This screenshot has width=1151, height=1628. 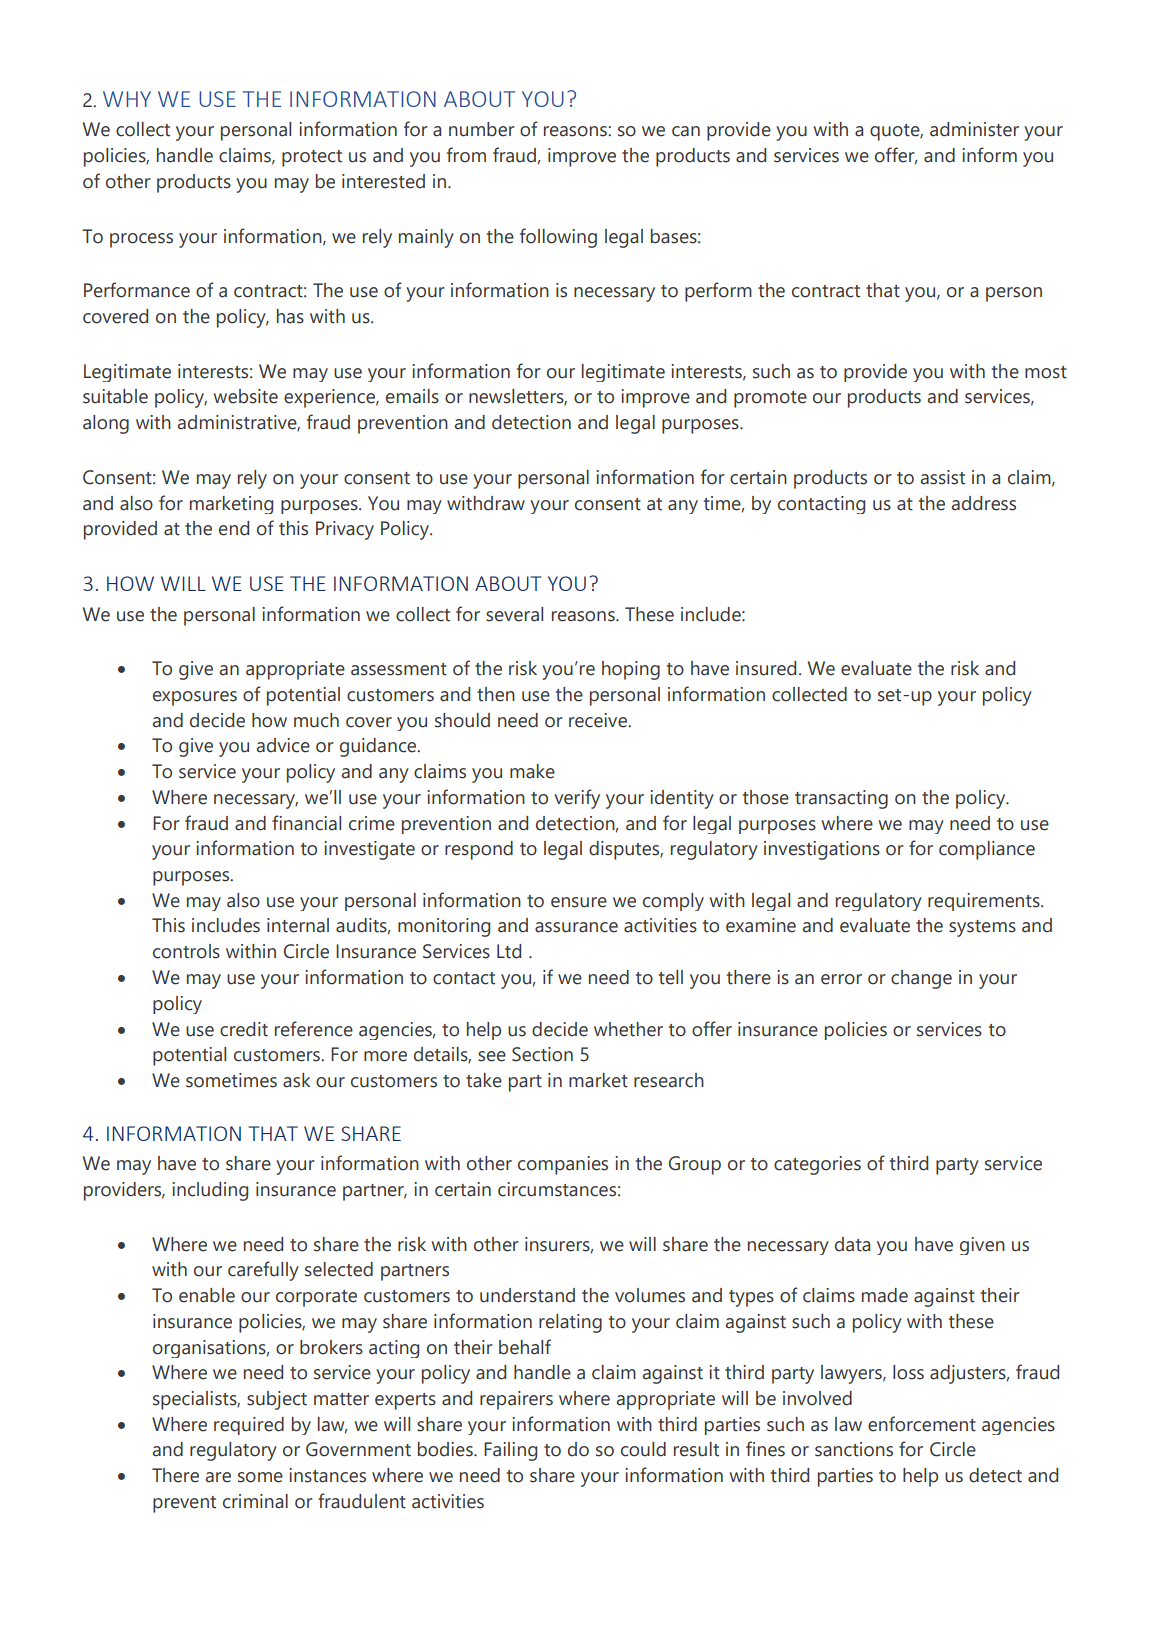 I want to click on compliance, so click(x=987, y=850).
